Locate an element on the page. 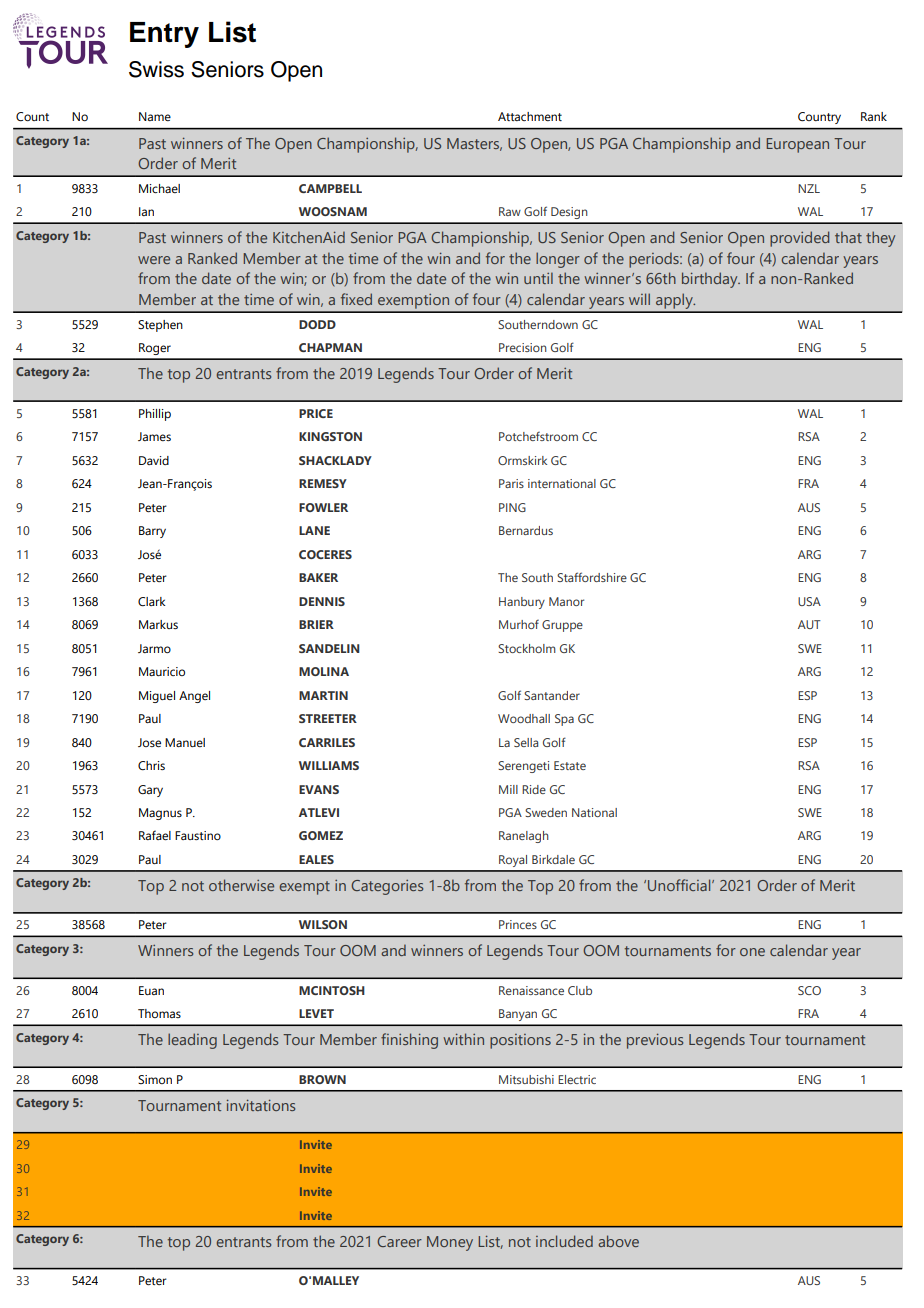 The width and height of the page is (924, 1308). above is located at coordinates (618, 1241).
